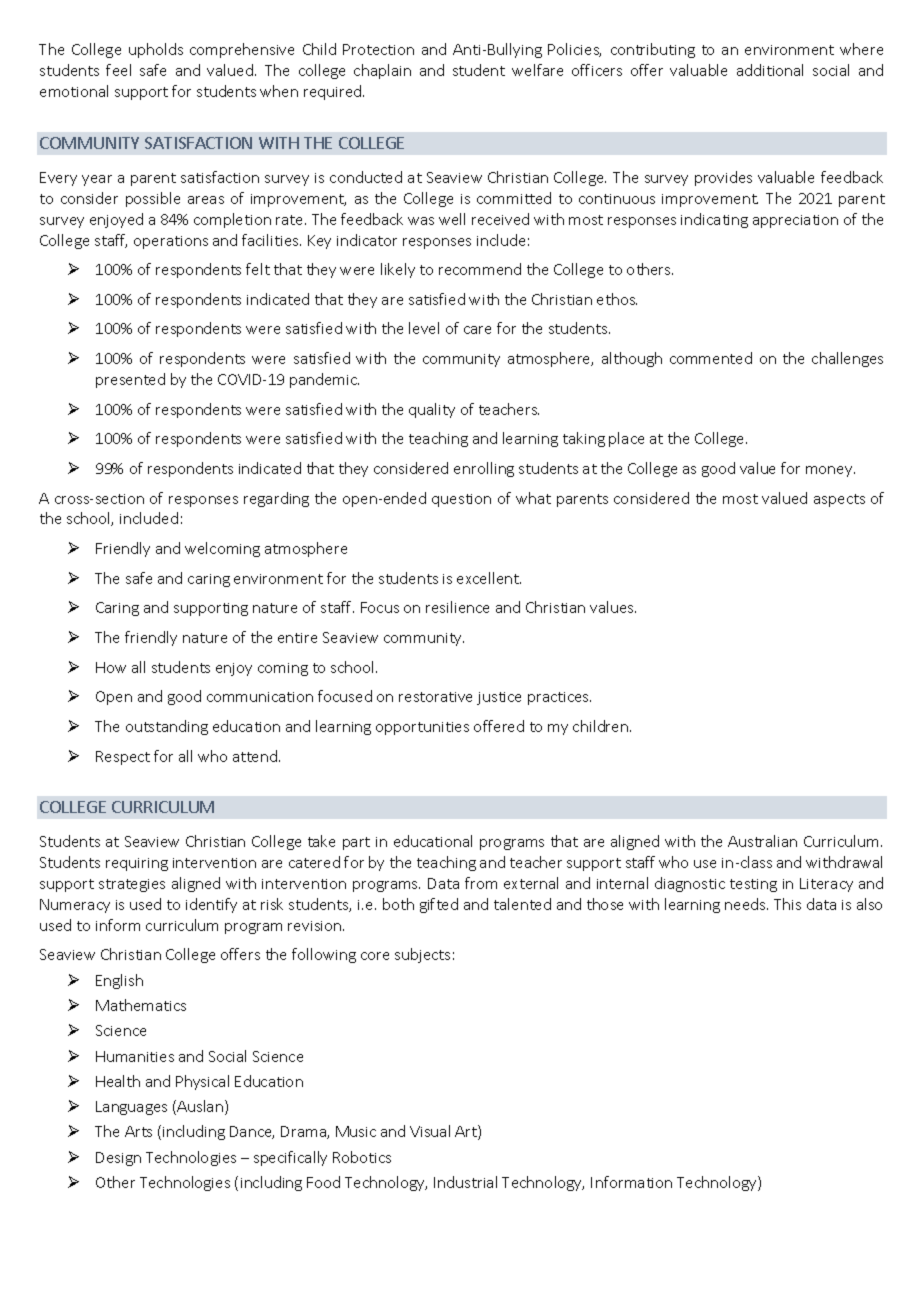 The height and width of the screenshot is (1308, 924). What do you see at coordinates (537, 70) in the screenshot?
I see `welfare` at bounding box center [537, 70].
